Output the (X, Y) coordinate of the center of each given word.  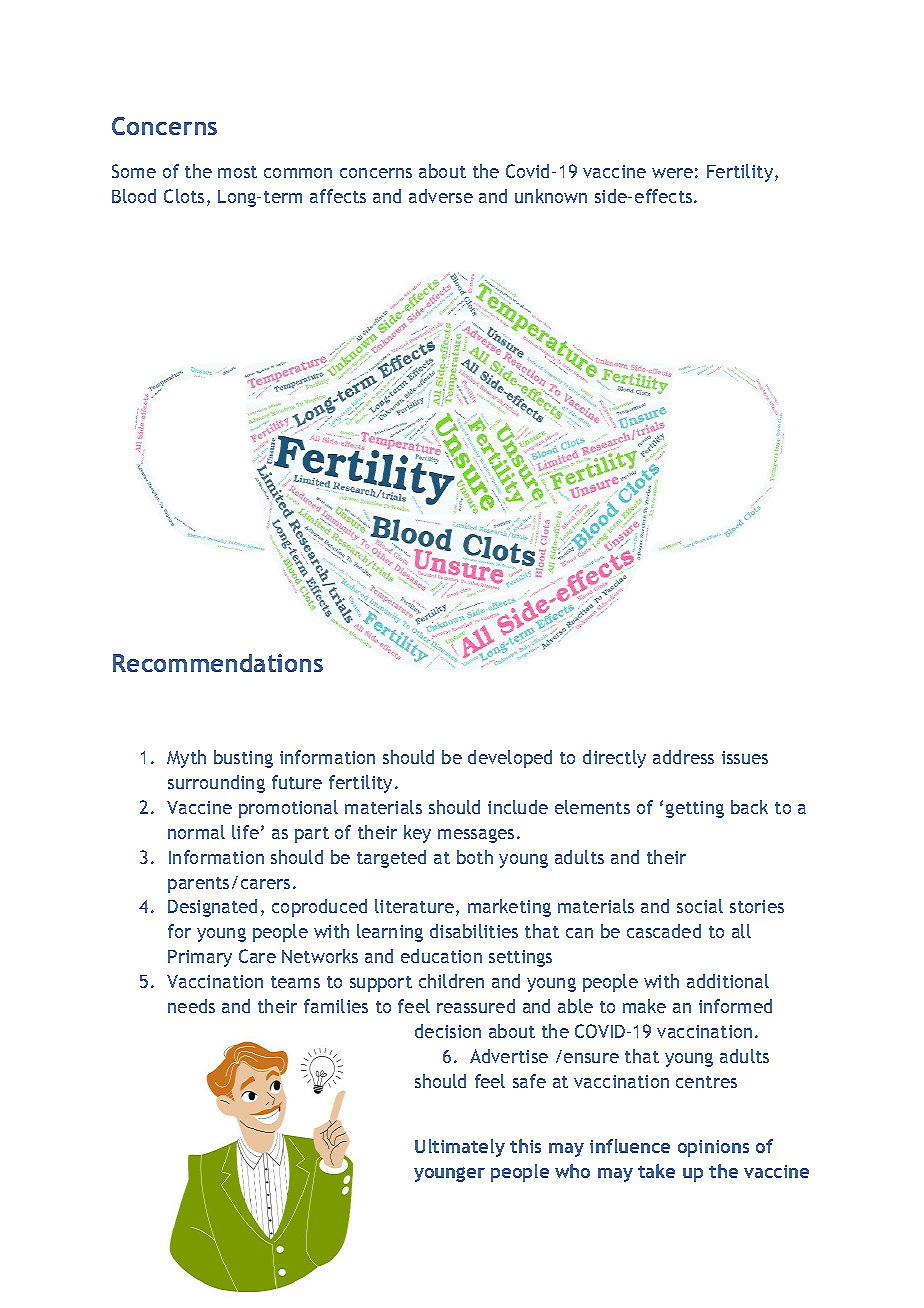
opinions (713, 1148)
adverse (441, 196)
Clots (184, 196)
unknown (551, 196)
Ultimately (460, 1148)
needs (191, 1006)
